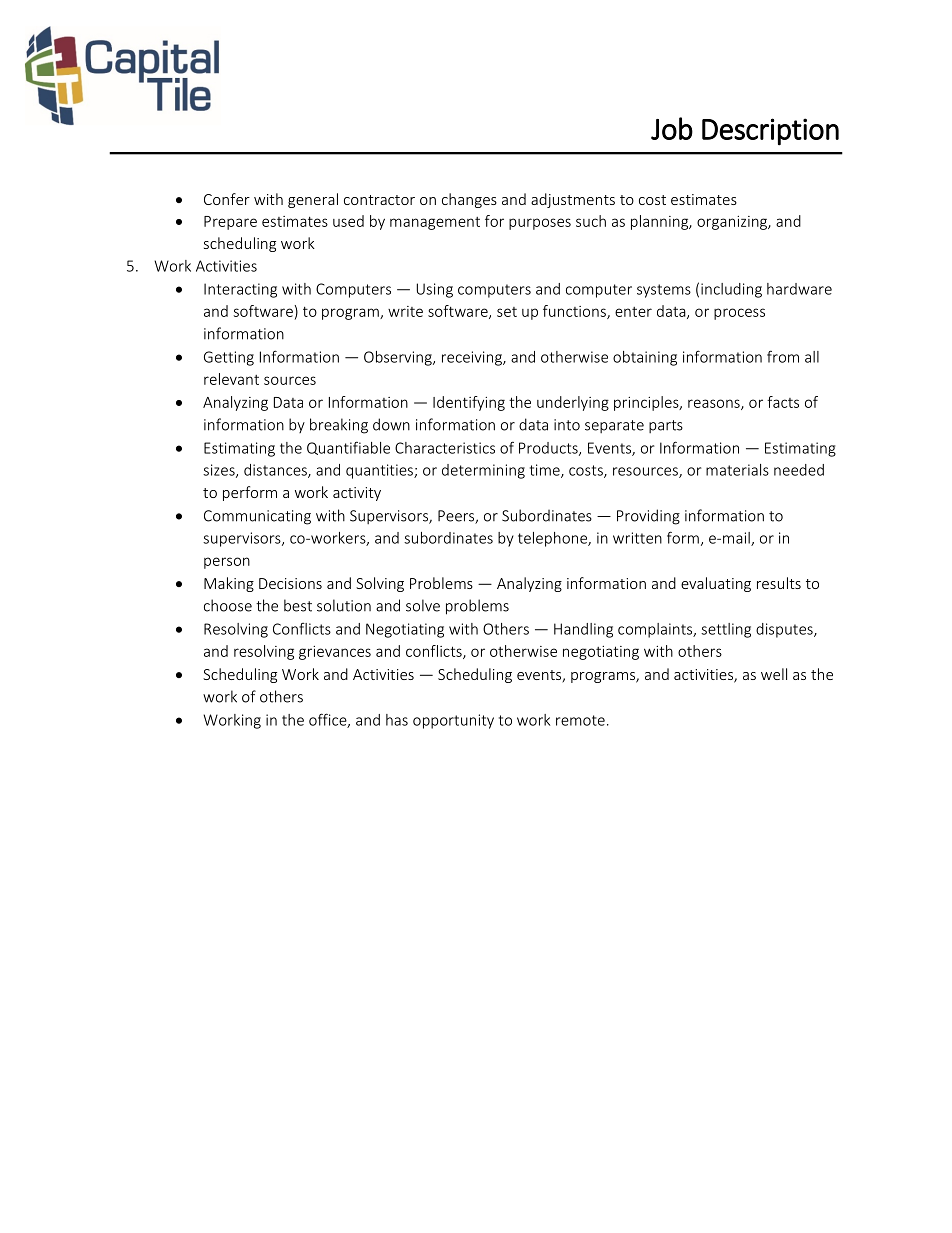  What do you see at coordinates (770, 132) in the screenshot?
I see `Description` at bounding box center [770, 132].
